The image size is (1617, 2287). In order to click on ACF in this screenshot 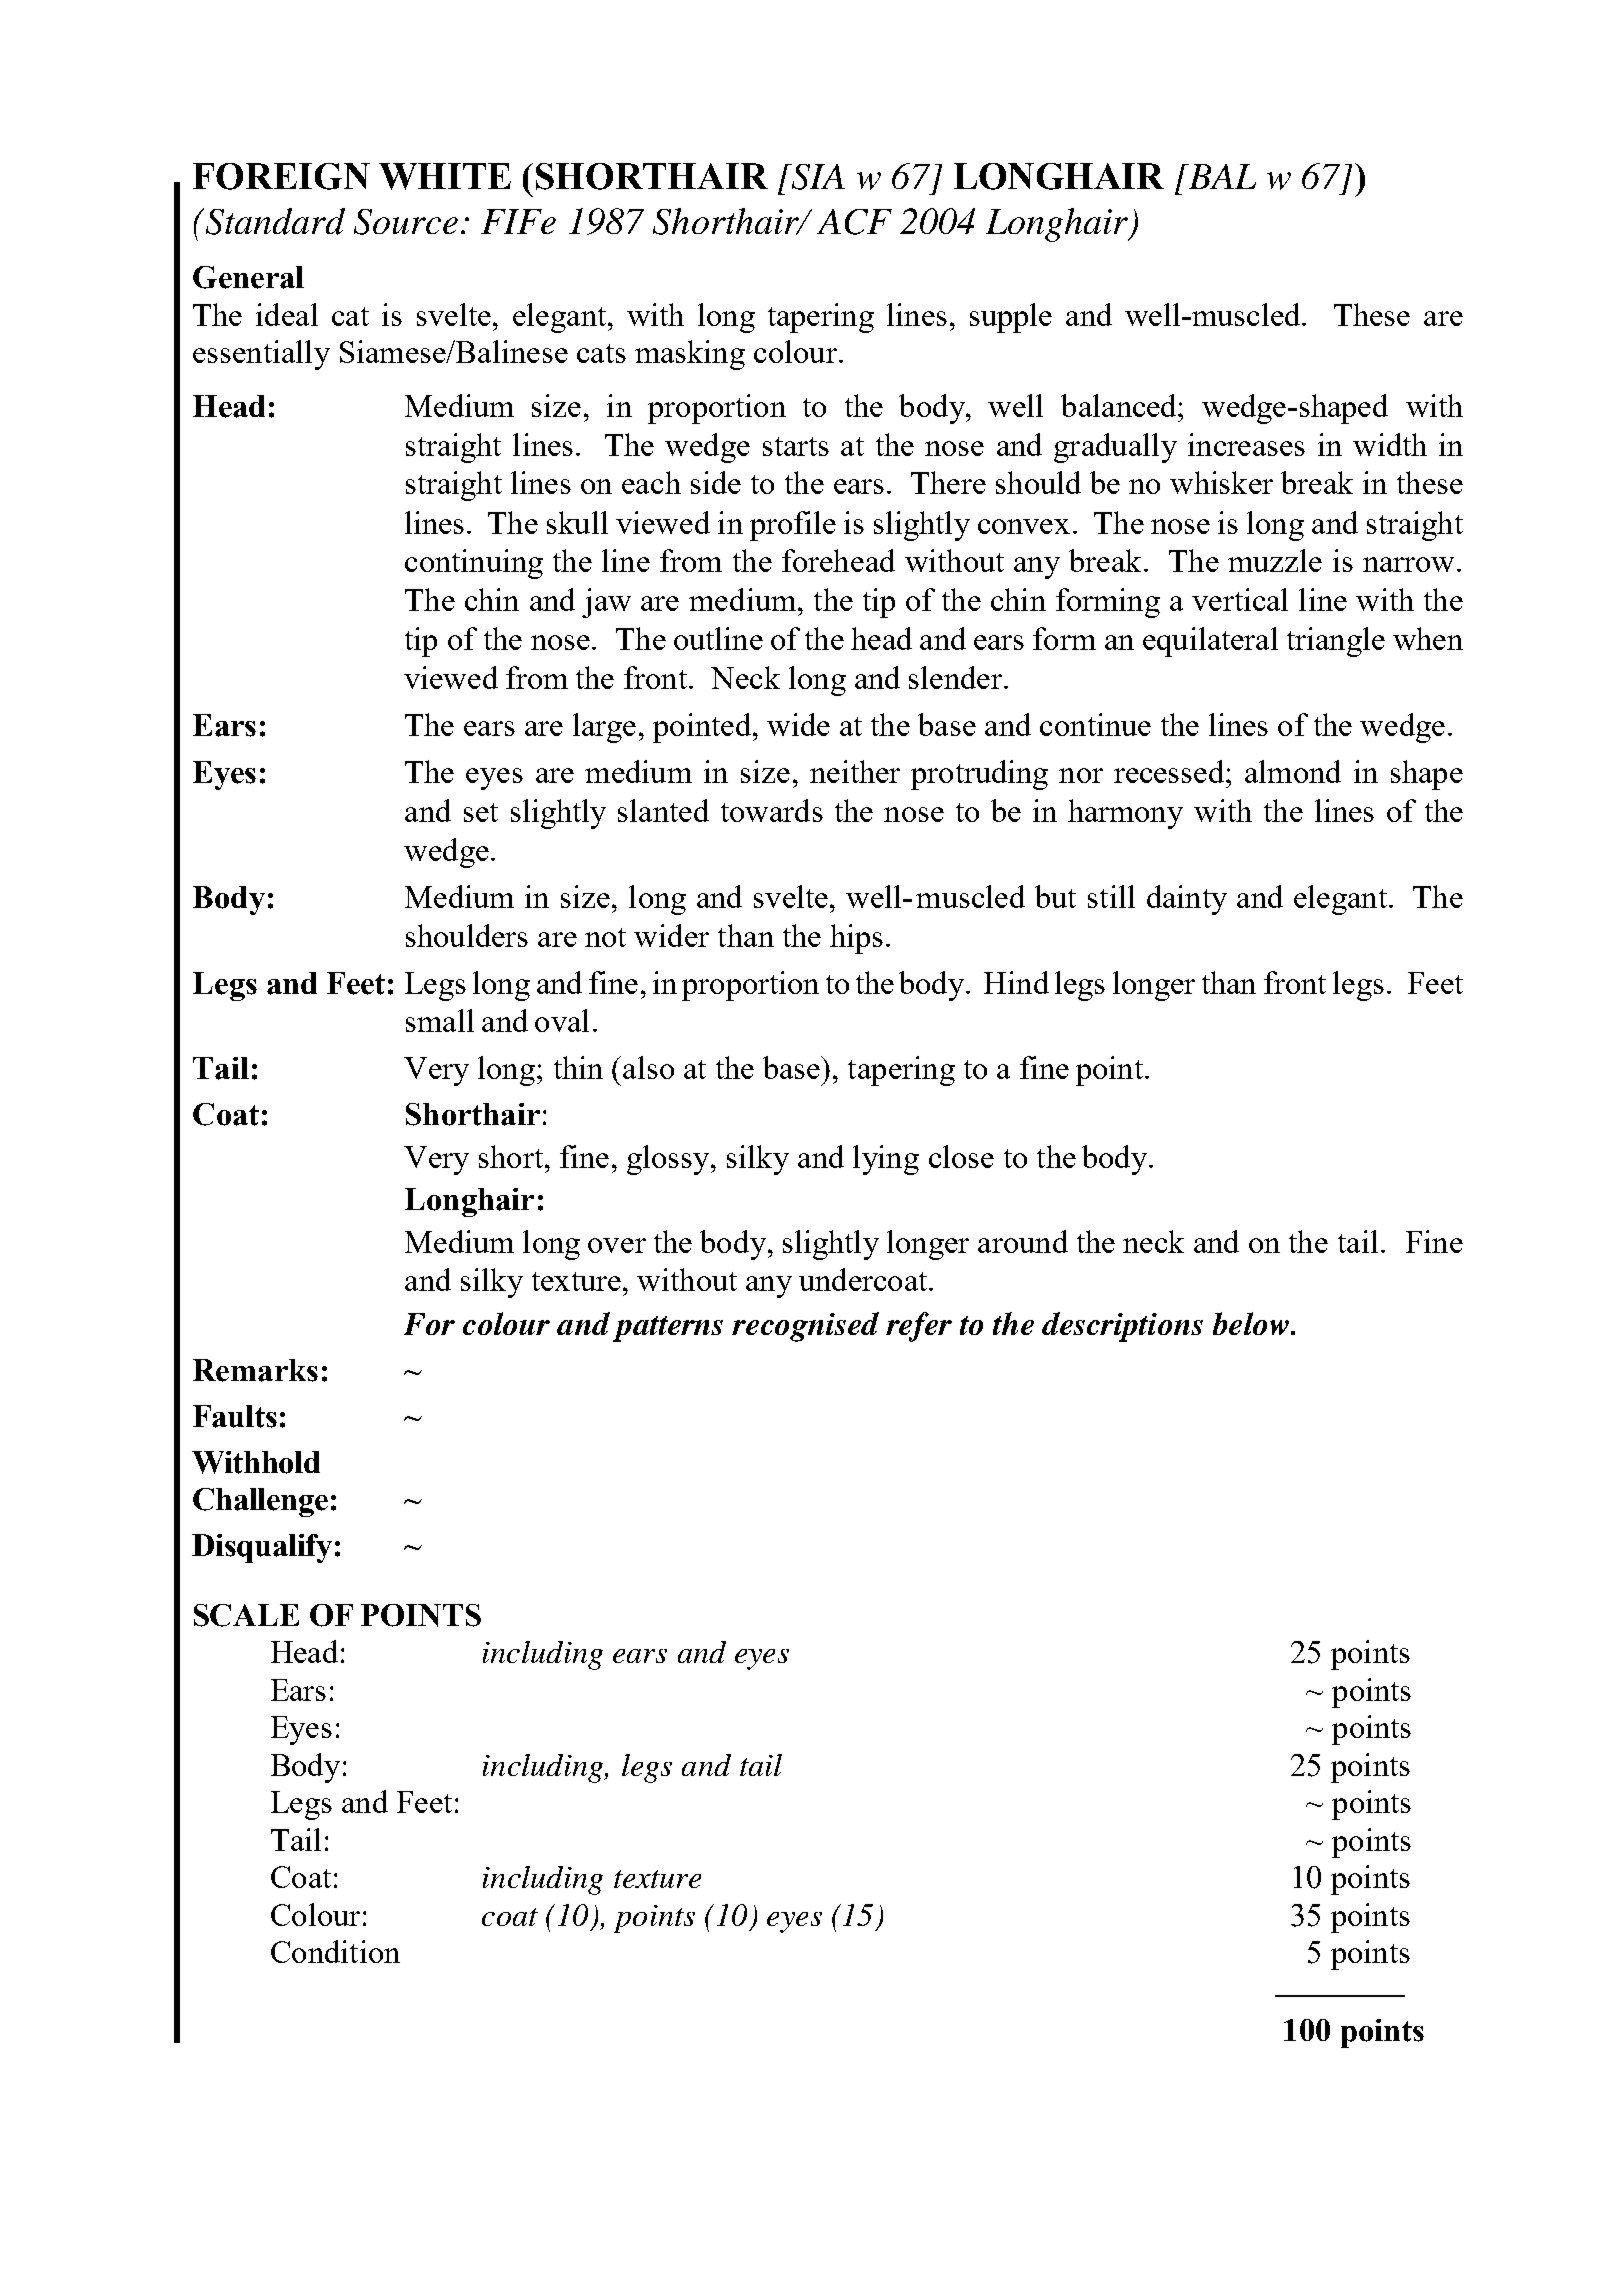, I will do `click(854, 222)`.
